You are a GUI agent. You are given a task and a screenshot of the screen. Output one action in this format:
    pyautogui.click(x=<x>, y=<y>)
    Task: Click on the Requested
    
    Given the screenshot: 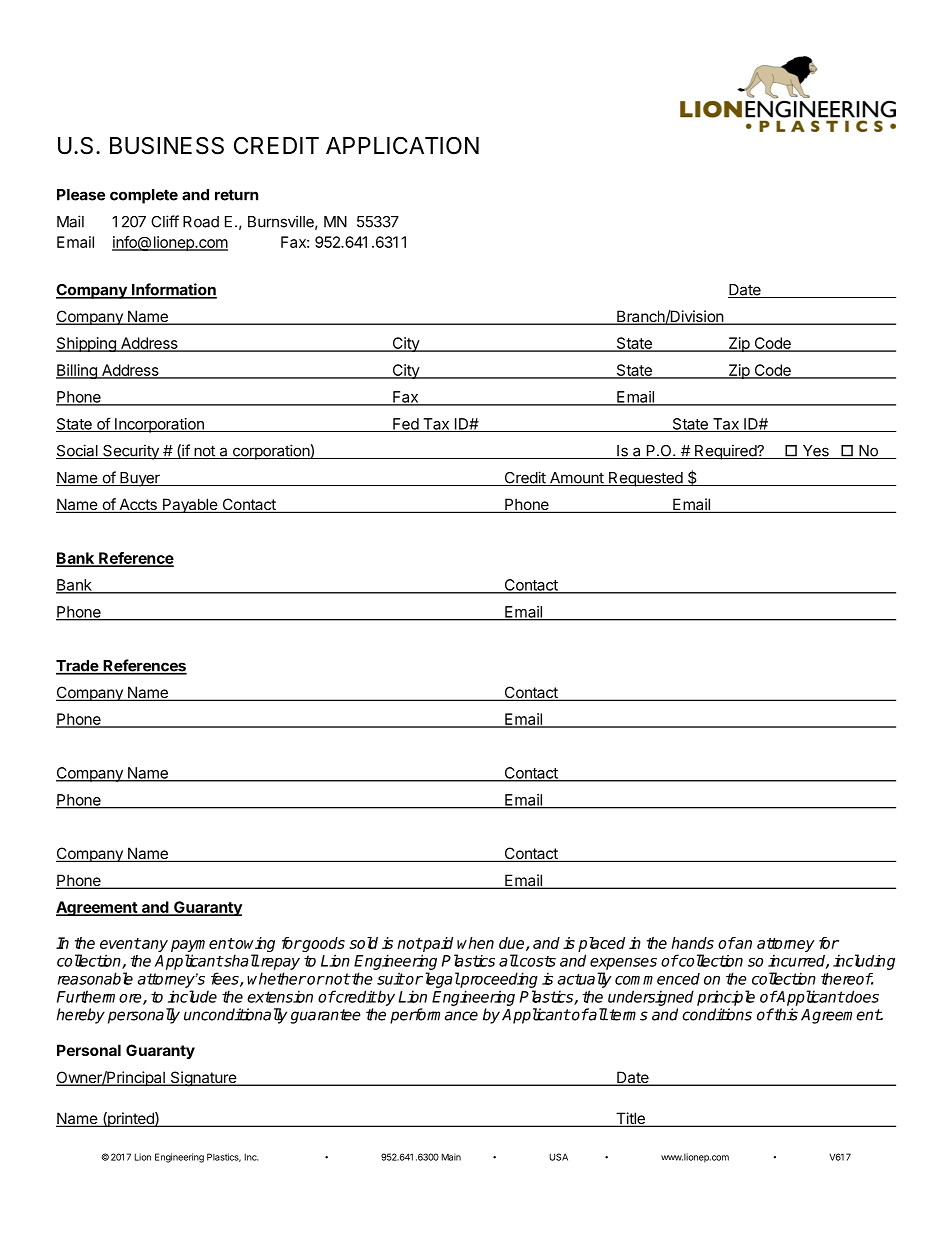 What is the action you would take?
    pyautogui.click(x=646, y=479)
